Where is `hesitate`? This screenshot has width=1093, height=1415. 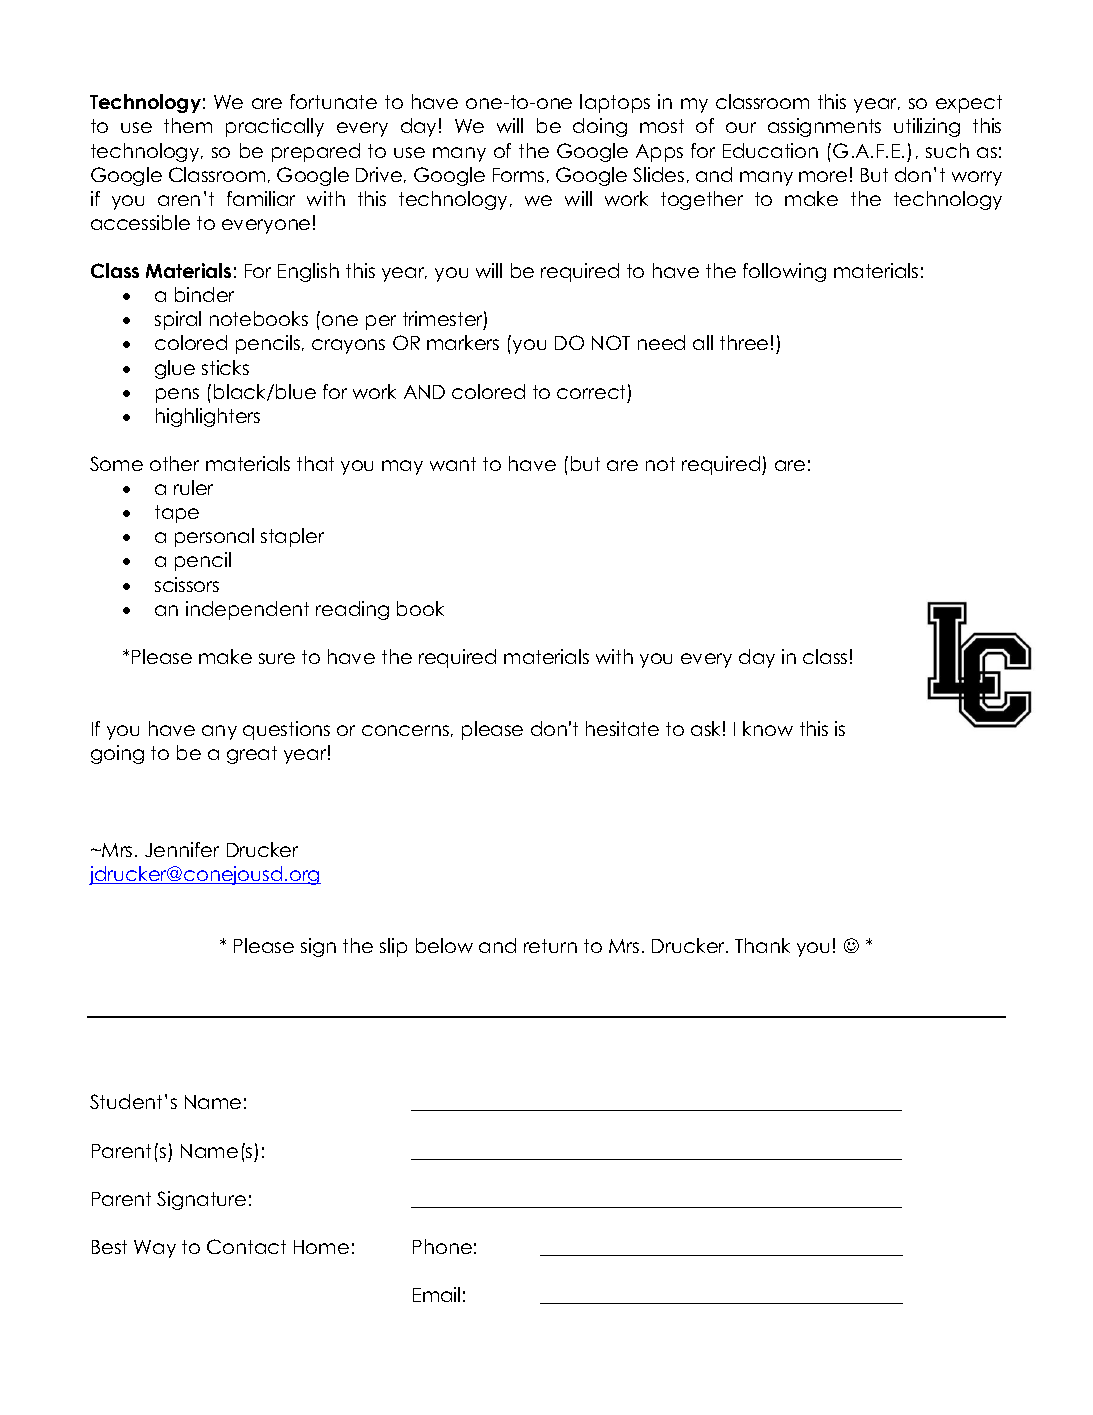 hesitate is located at coordinates (622, 728).
